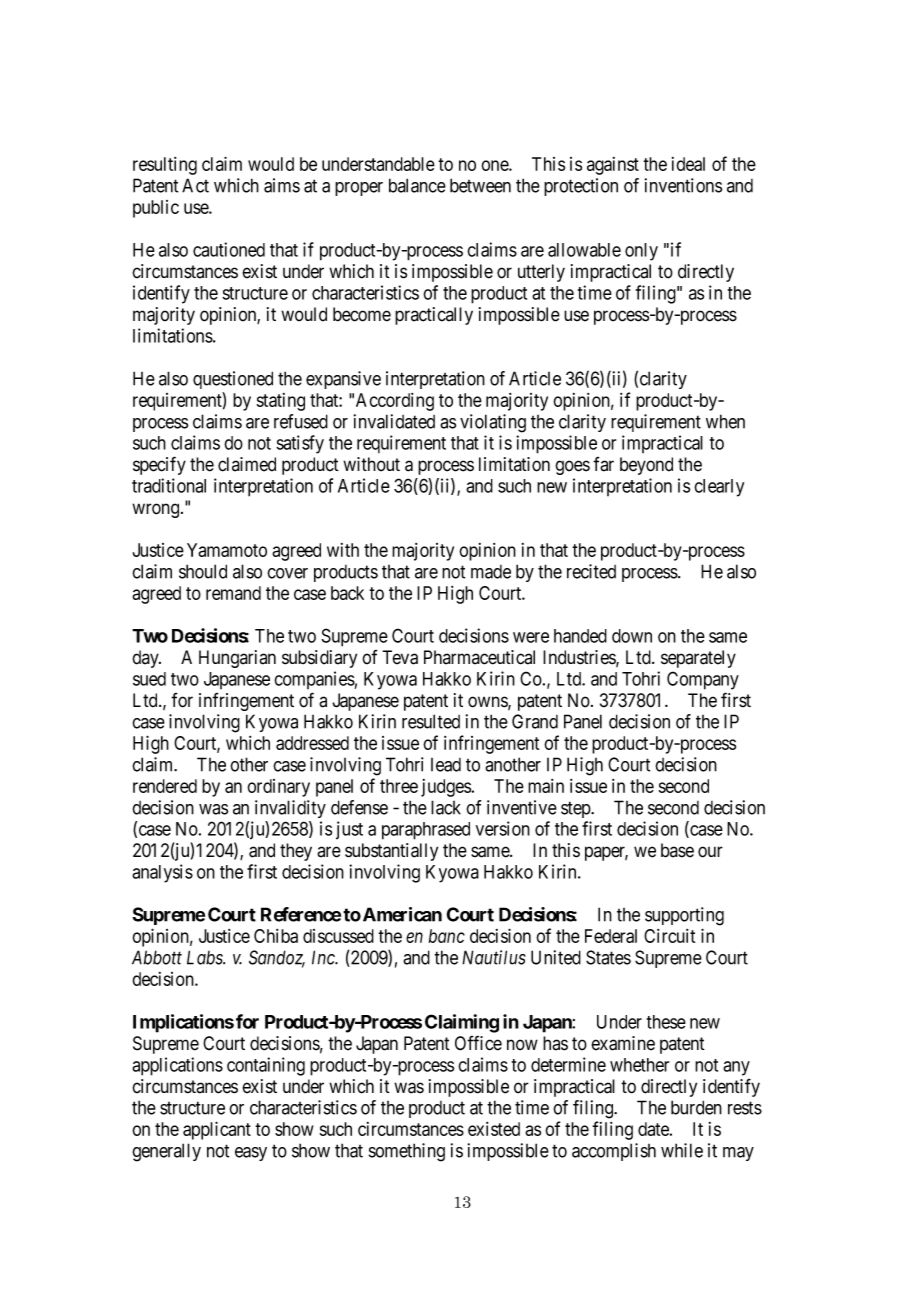 This screenshot has width=924, height=1308. Describe the element at coordinates (683, 185) in the screenshot. I see `inventions` at that location.
